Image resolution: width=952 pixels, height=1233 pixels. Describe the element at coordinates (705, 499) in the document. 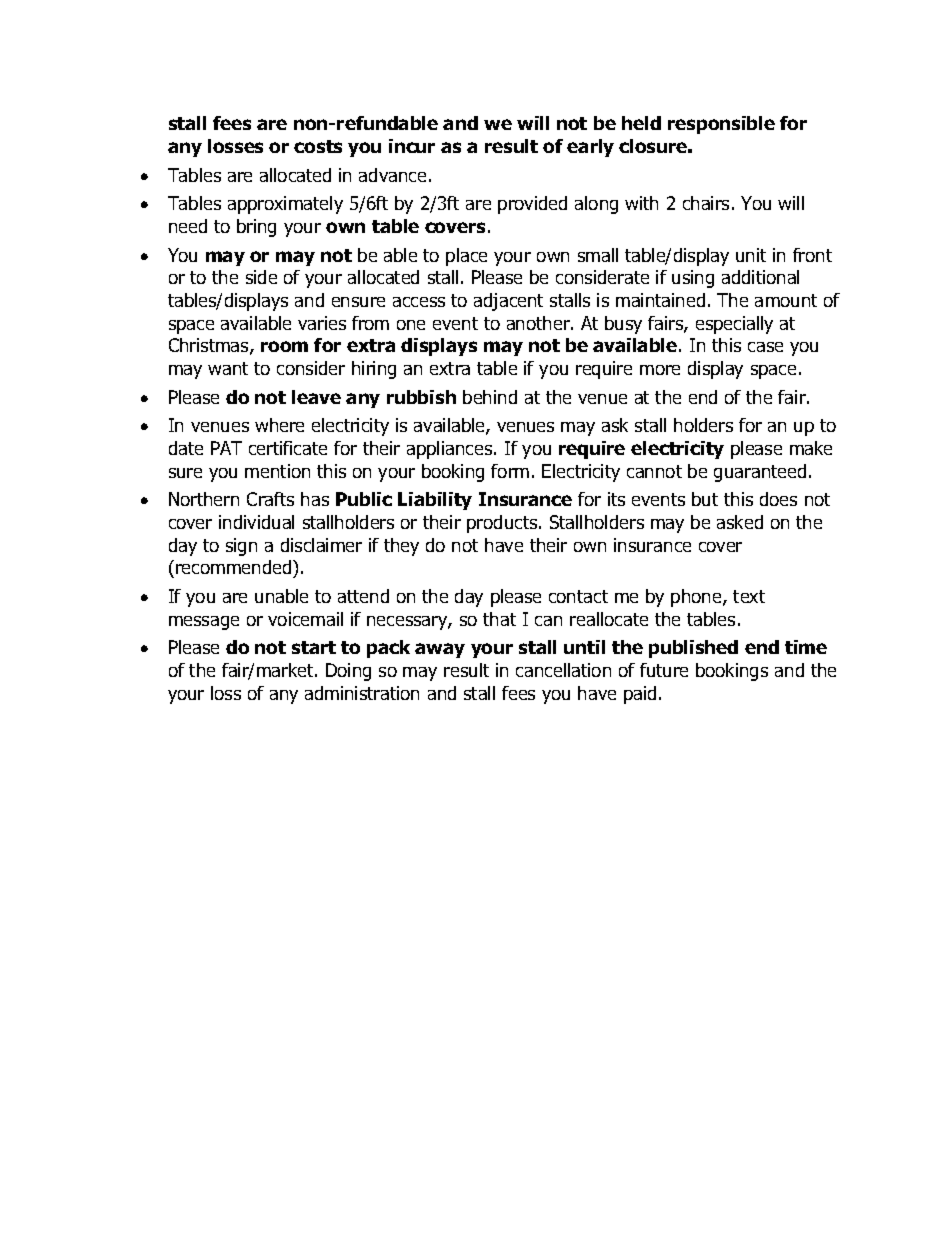

I see `but` at that location.
